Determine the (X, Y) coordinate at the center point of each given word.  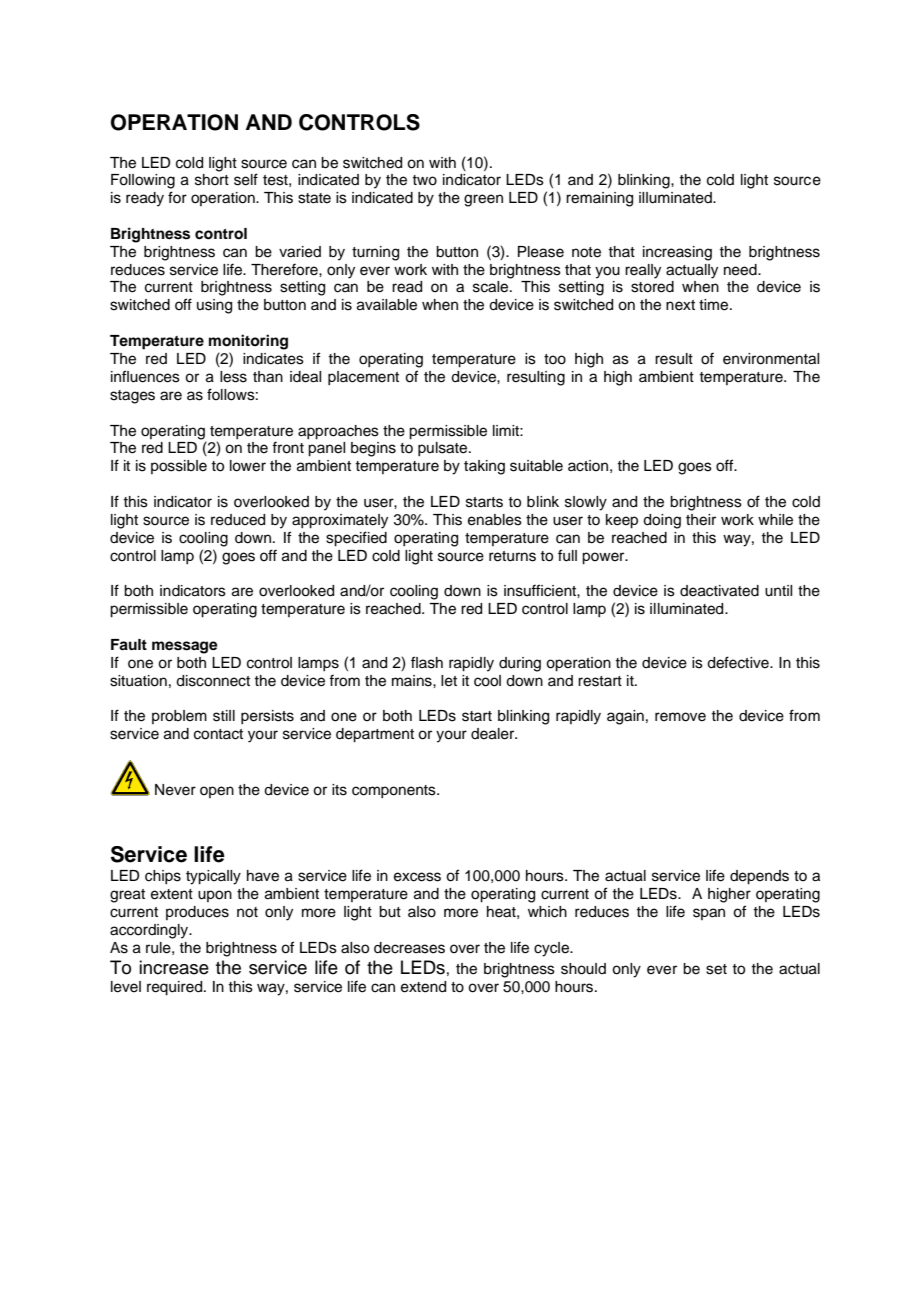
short (212, 180)
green (483, 200)
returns (512, 556)
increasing (677, 253)
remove (680, 717)
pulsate (444, 449)
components (395, 791)
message (185, 647)
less (233, 377)
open (217, 792)
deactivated (719, 591)
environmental (771, 359)
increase (174, 967)
